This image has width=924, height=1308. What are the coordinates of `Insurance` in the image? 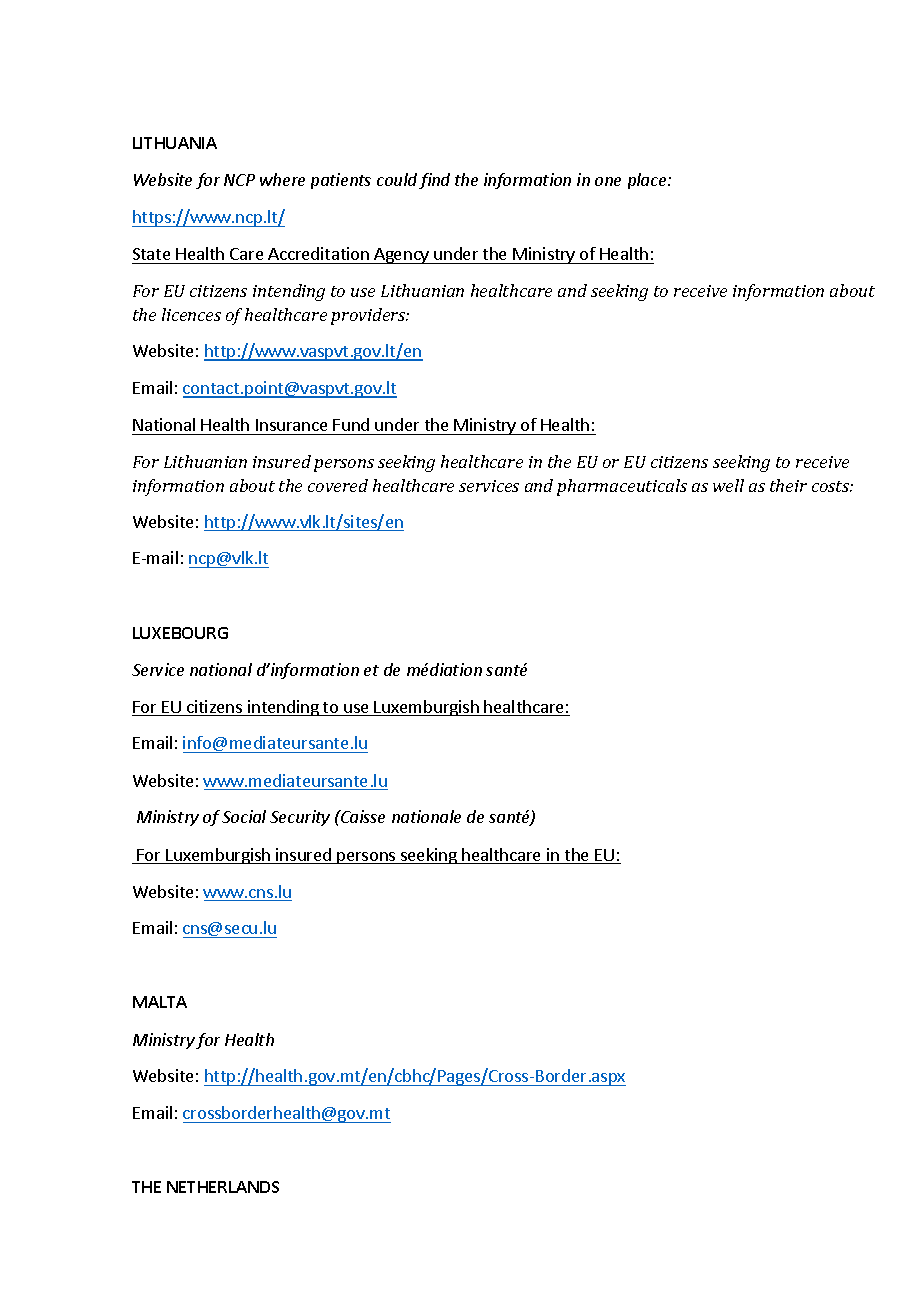 It's located at (291, 425).
